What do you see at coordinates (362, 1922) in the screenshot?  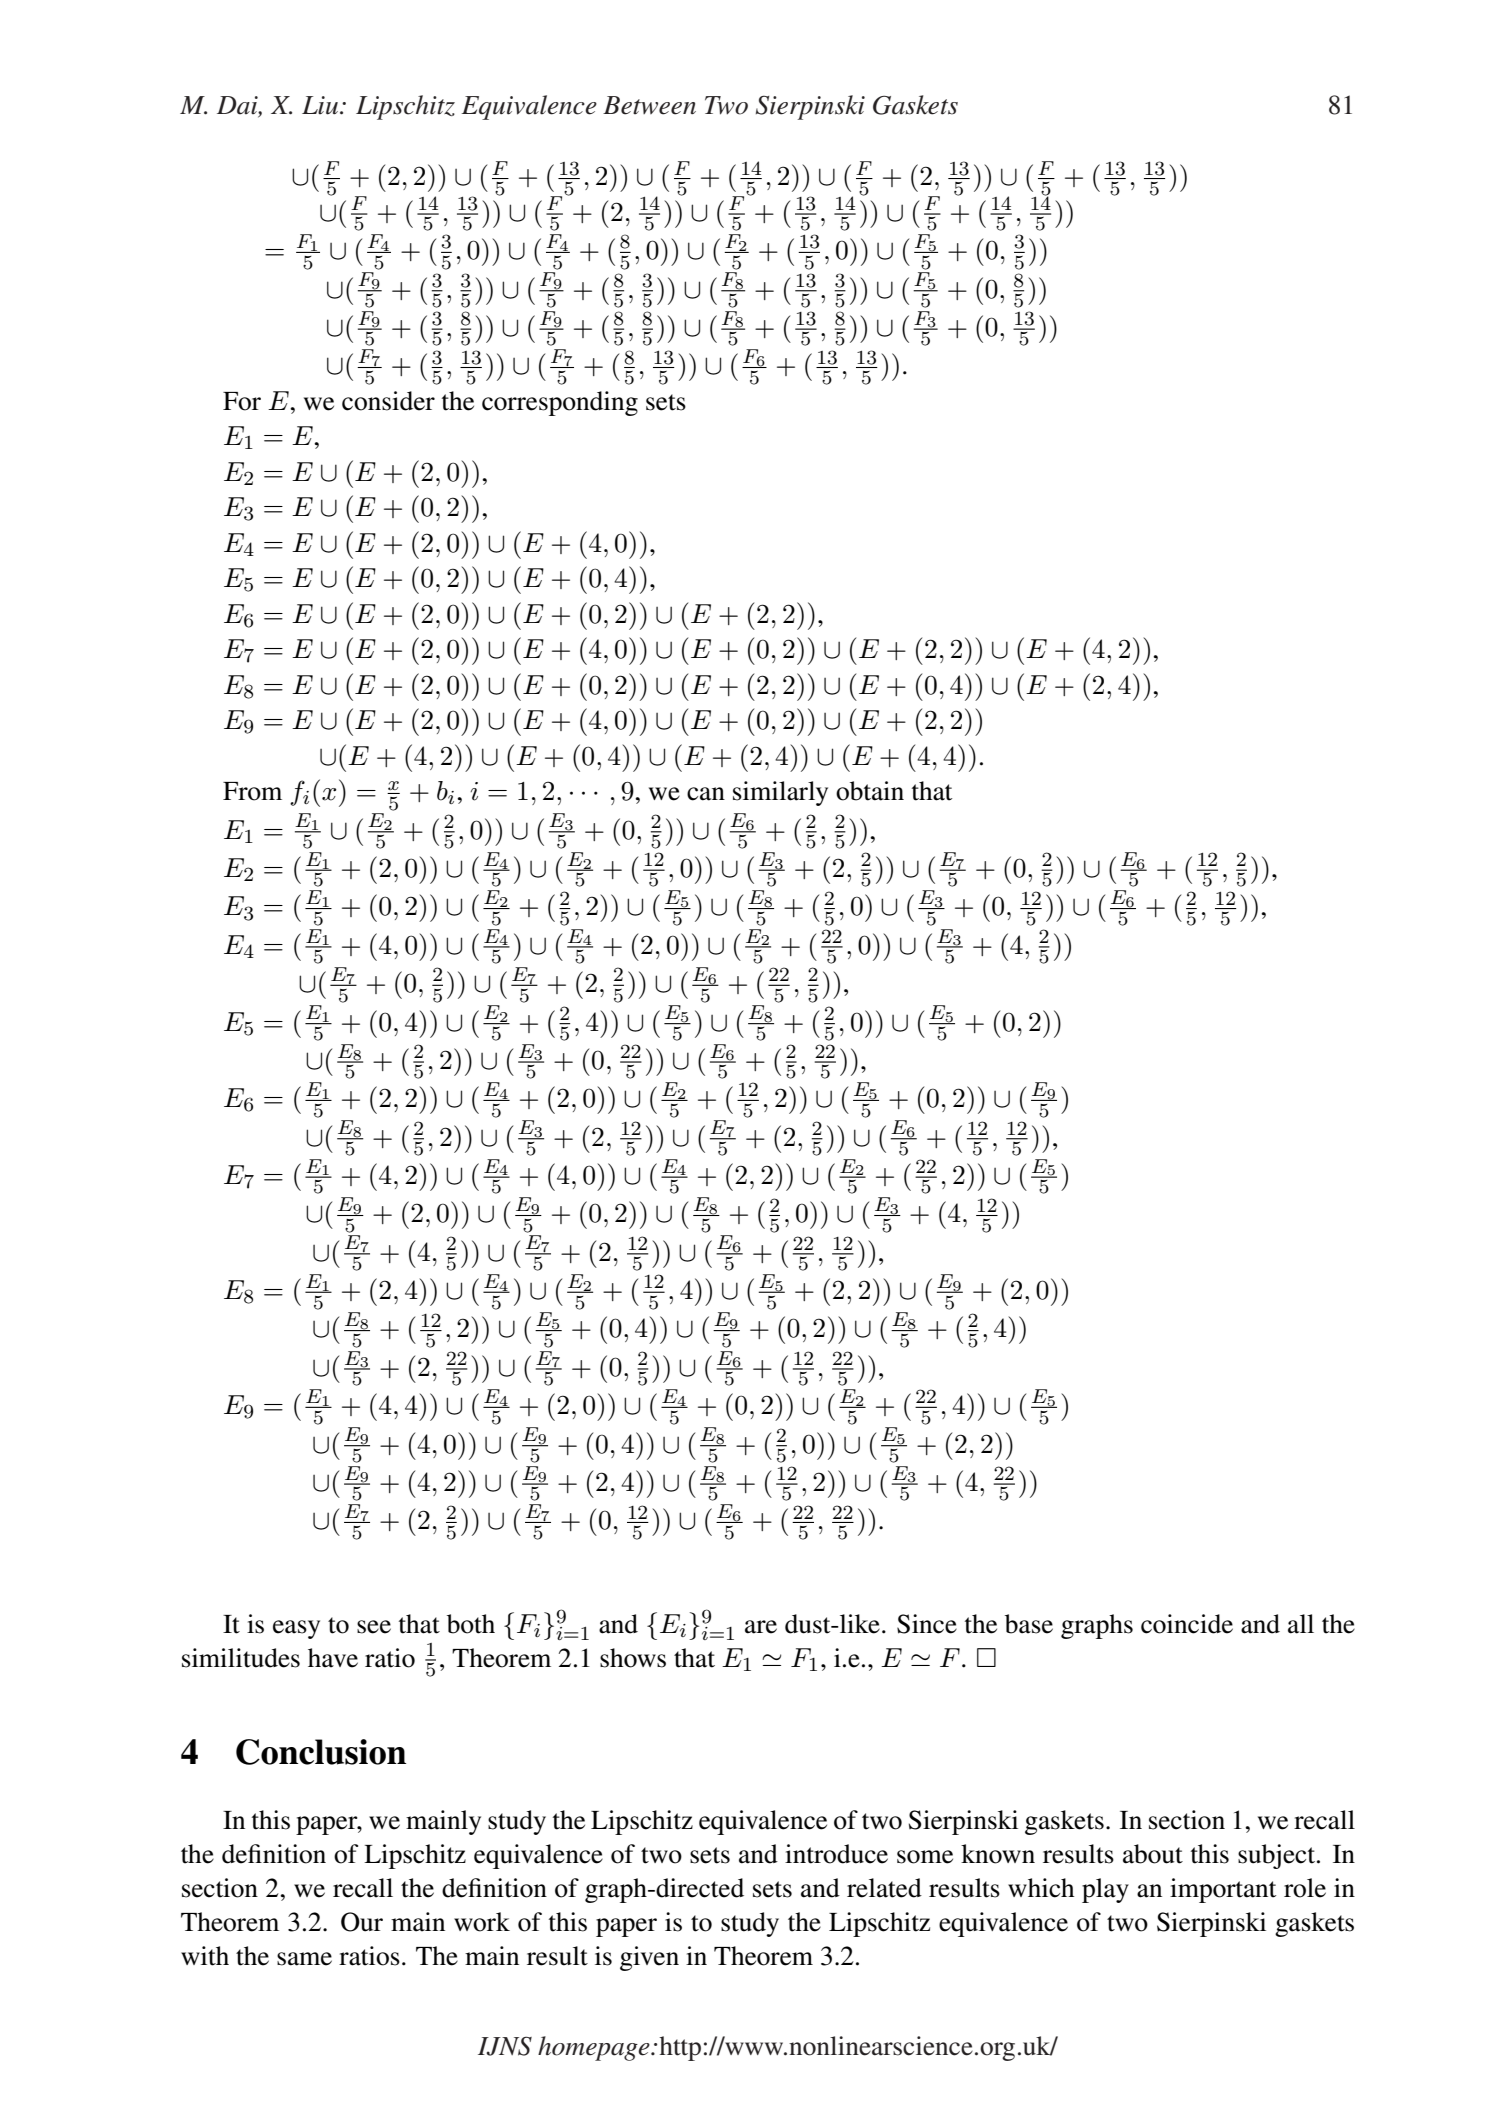 I see `Our` at bounding box center [362, 1922].
